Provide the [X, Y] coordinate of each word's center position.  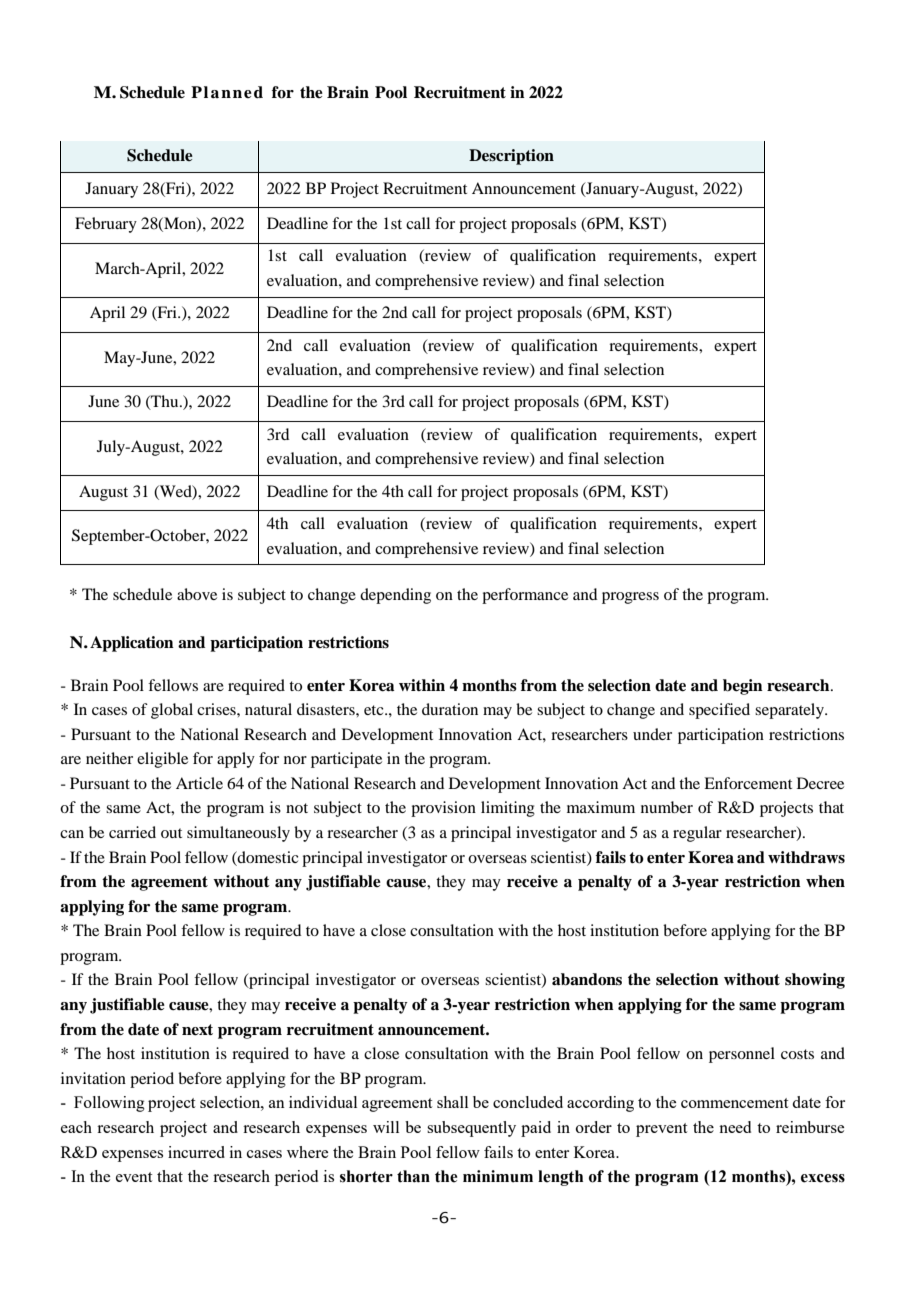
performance [525, 596]
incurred [196, 1152]
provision [443, 809]
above [197, 594]
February [106, 225]
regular [697, 834]
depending [395, 596]
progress [630, 598]
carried [132, 832]
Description [511, 157]
